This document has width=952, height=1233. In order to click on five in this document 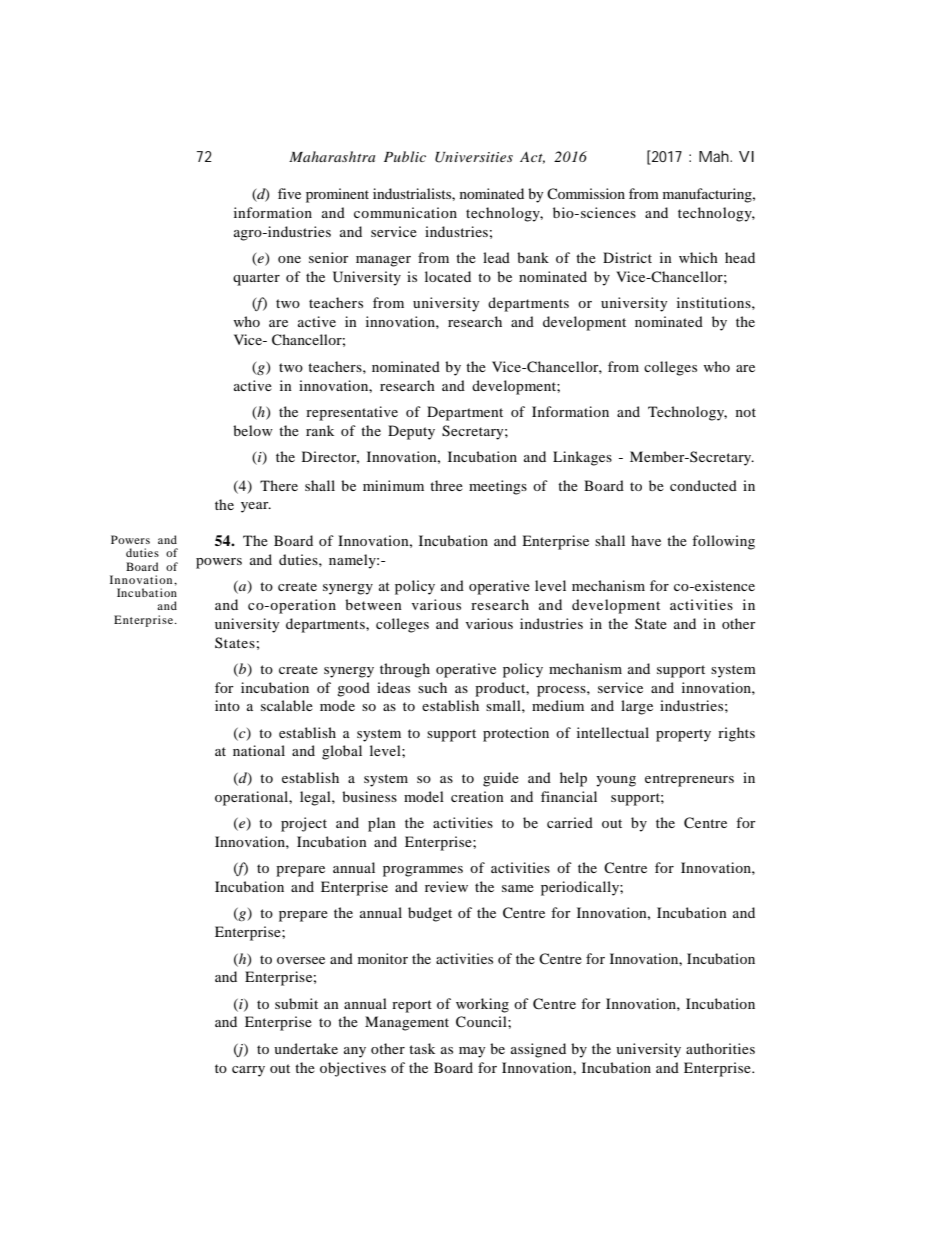, I will do `click(289, 193)`.
